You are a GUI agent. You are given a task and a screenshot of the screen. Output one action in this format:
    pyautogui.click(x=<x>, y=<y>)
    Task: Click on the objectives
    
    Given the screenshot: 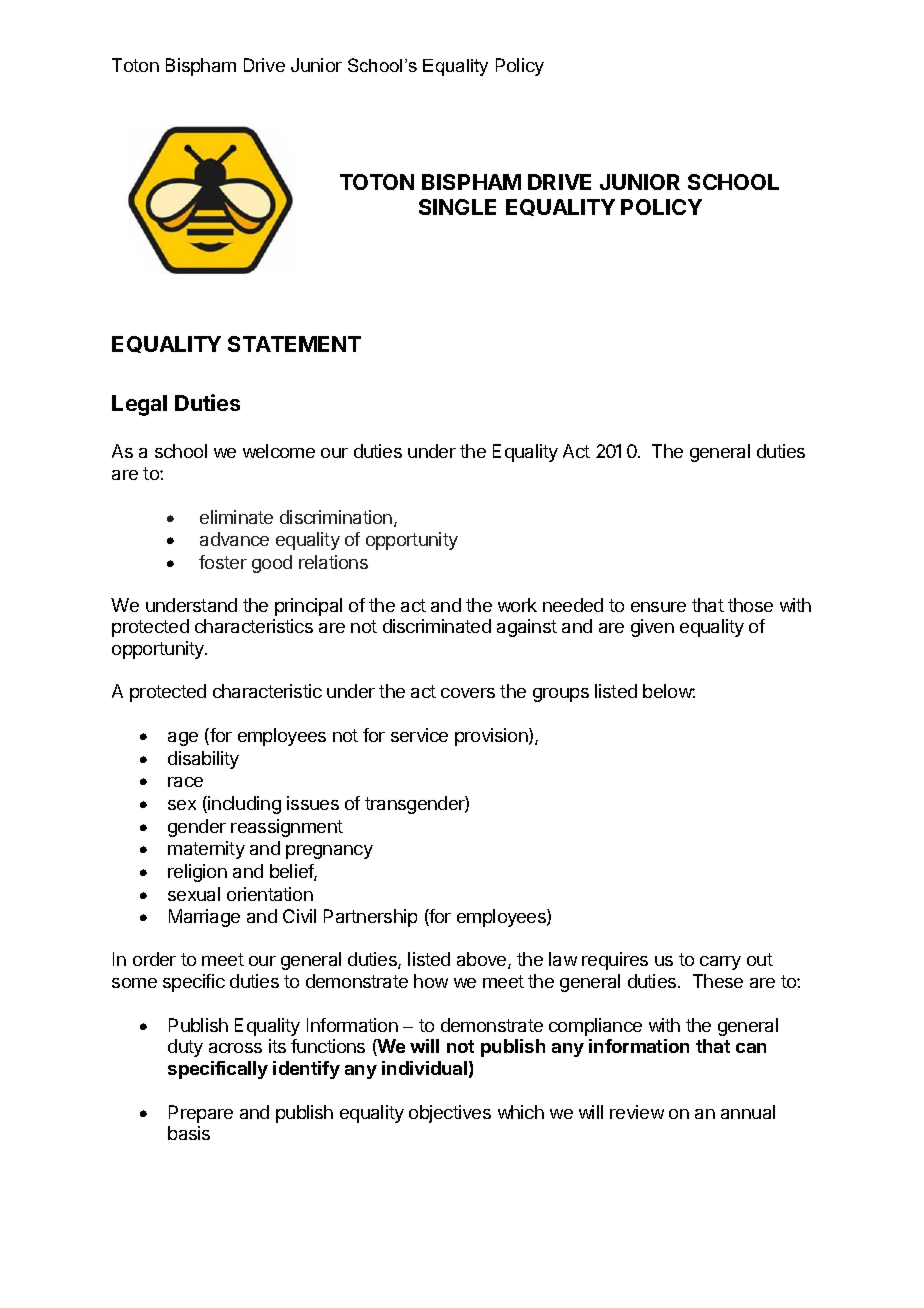 What is the action you would take?
    pyautogui.click(x=450, y=1114)
